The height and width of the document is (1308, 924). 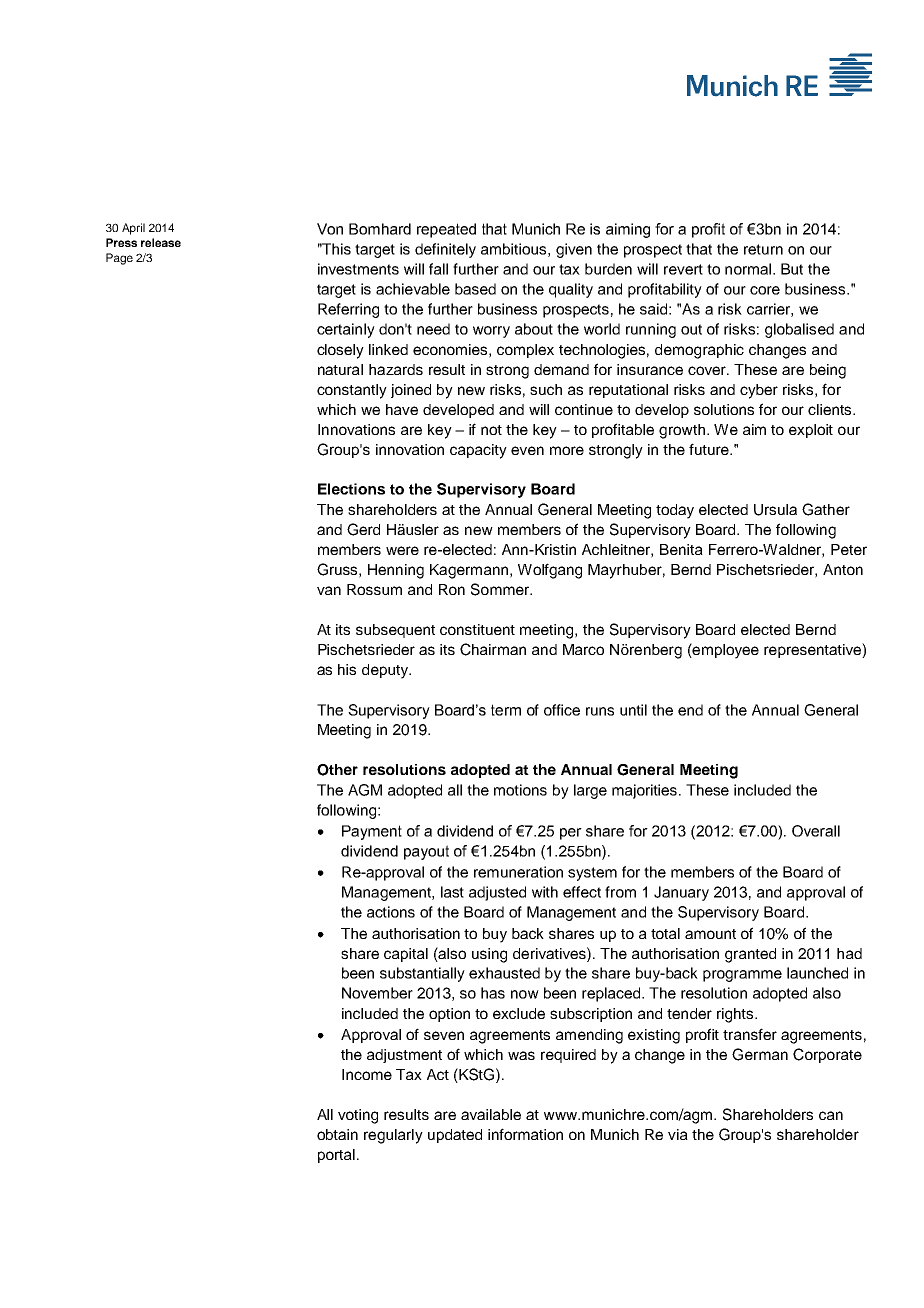 I want to click on can, so click(x=831, y=1115).
